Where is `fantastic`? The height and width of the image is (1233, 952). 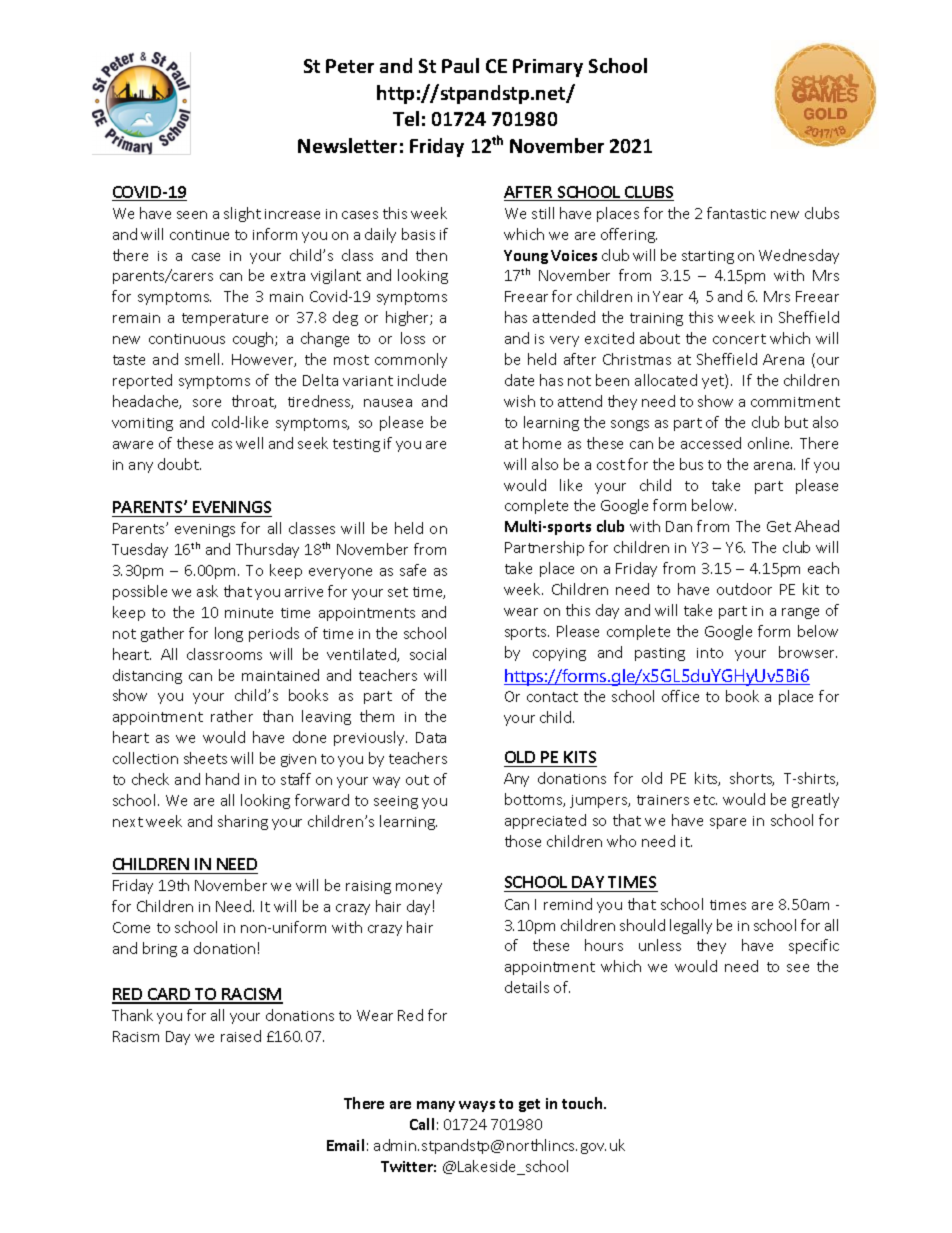
fantastic is located at coordinates (736, 213).
